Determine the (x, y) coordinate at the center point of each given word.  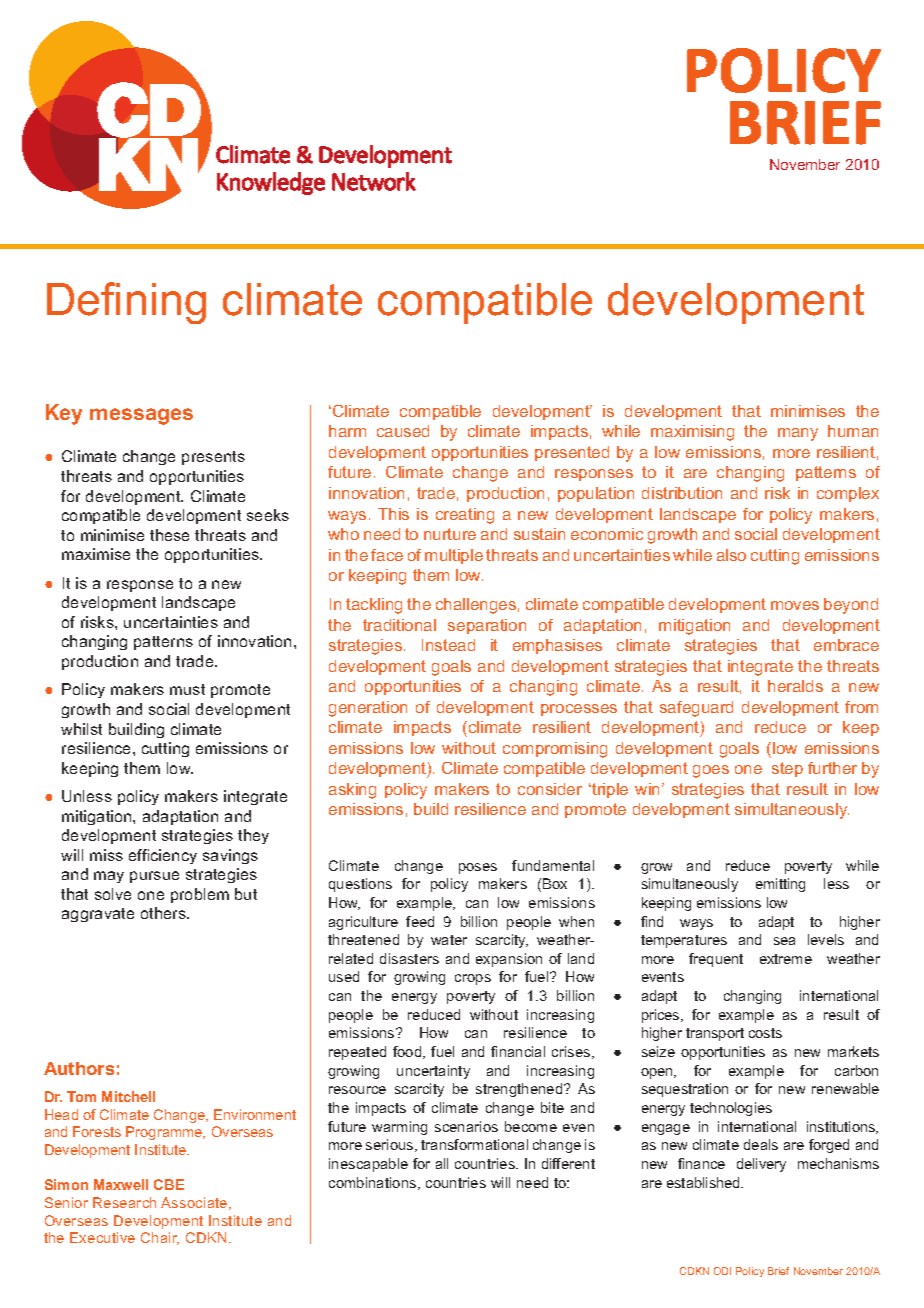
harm (347, 431)
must (187, 689)
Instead (448, 645)
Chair (160, 1238)
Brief (778, 1271)
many (798, 434)
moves (795, 605)
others (164, 913)
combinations (374, 1183)
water (449, 940)
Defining (126, 303)
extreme (786, 959)
